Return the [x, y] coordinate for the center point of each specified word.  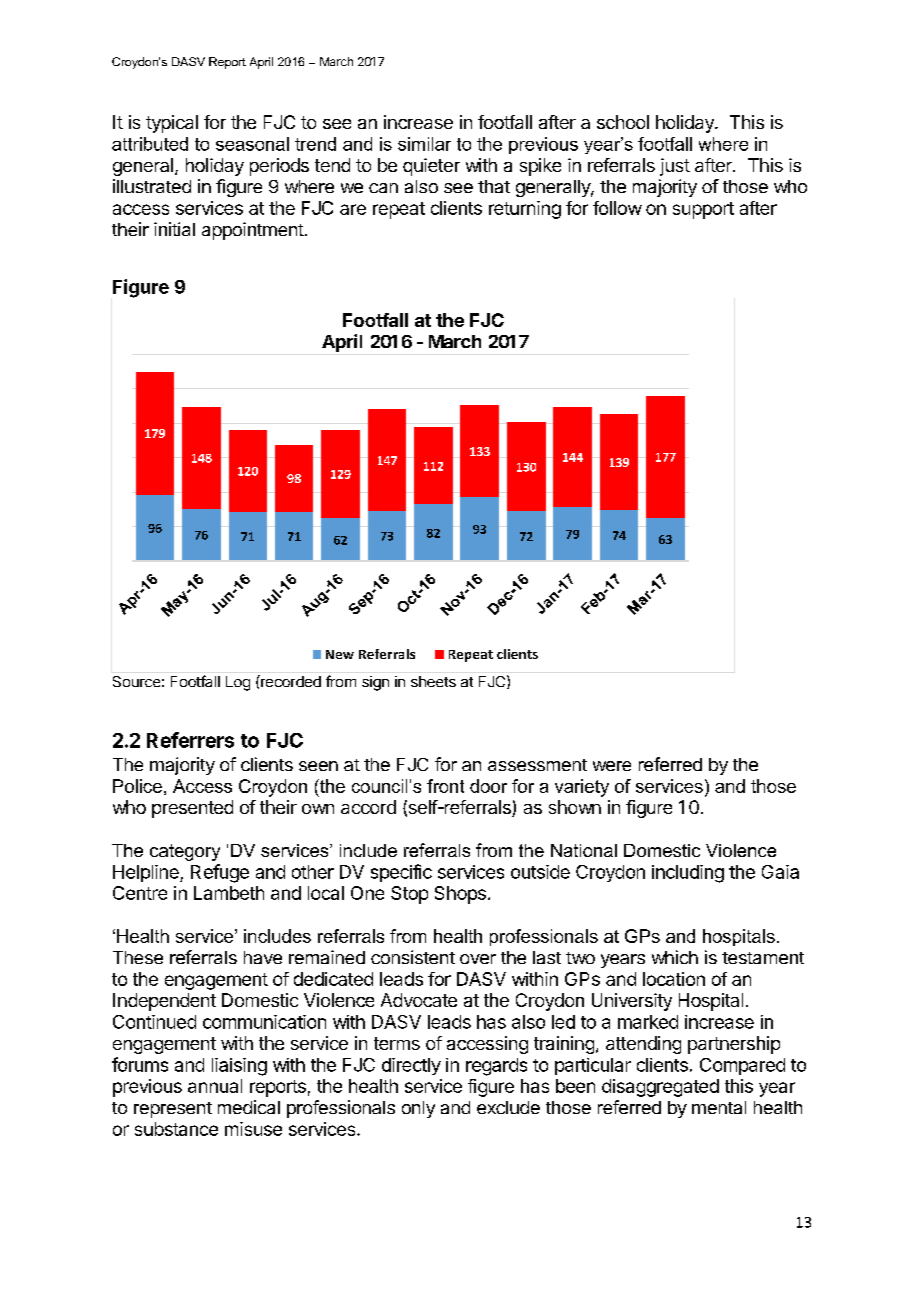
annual [215, 1086]
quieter [431, 167]
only [418, 1109]
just [675, 167]
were [612, 766]
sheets [433, 681]
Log [238, 683]
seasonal [252, 144]
